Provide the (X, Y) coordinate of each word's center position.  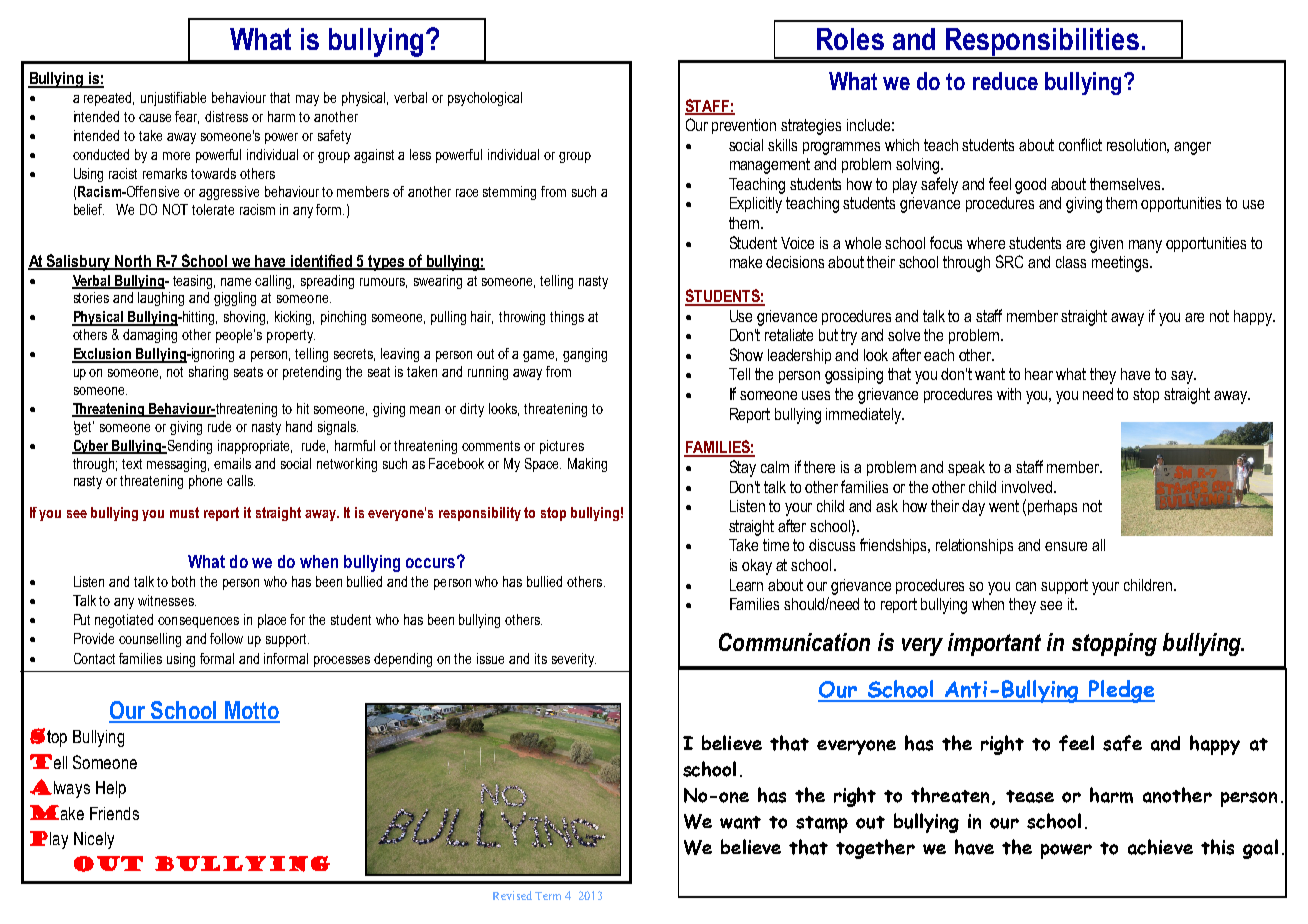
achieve (1160, 847)
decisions (795, 262)
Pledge (1121, 691)
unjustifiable (173, 99)
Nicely (94, 840)
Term (548, 896)
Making (587, 465)
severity (574, 660)
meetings (1121, 264)
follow (226, 638)
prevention (744, 126)
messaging (178, 465)
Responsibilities (1042, 43)
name (236, 282)
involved (1028, 487)
